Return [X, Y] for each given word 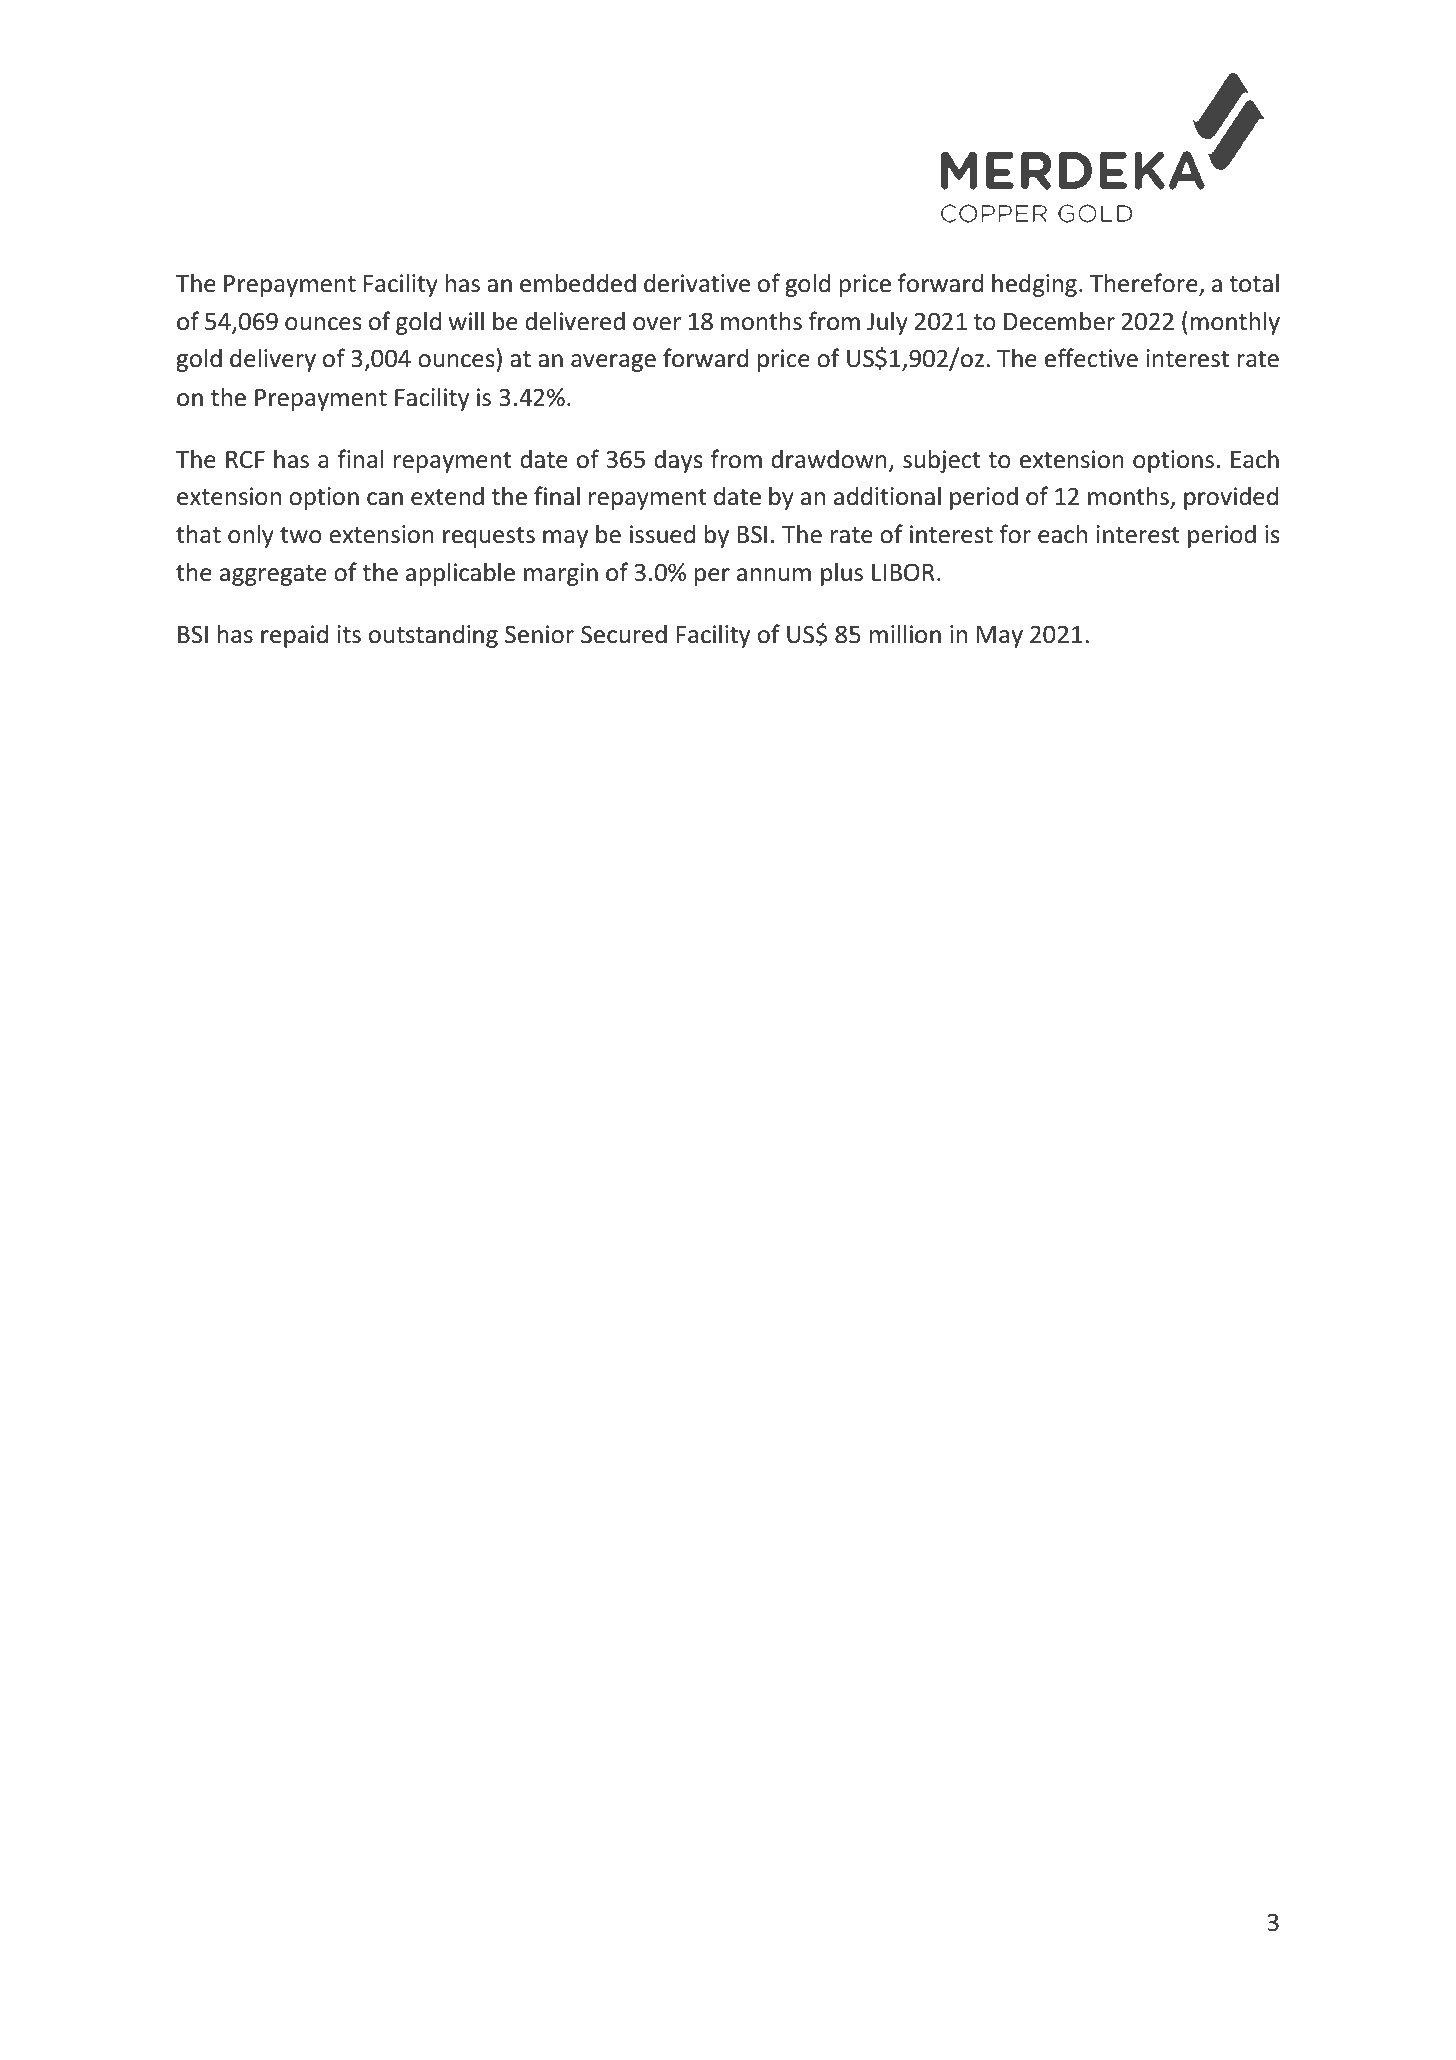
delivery [273, 360]
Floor [569, 137]
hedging [1034, 285]
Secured [624, 634]
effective [1091, 358]
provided [1231, 498]
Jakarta [214, 212]
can [385, 499]
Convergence [294, 140]
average [613, 363]
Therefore [1145, 284]
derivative [697, 283]
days [678, 461]
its [349, 634]
